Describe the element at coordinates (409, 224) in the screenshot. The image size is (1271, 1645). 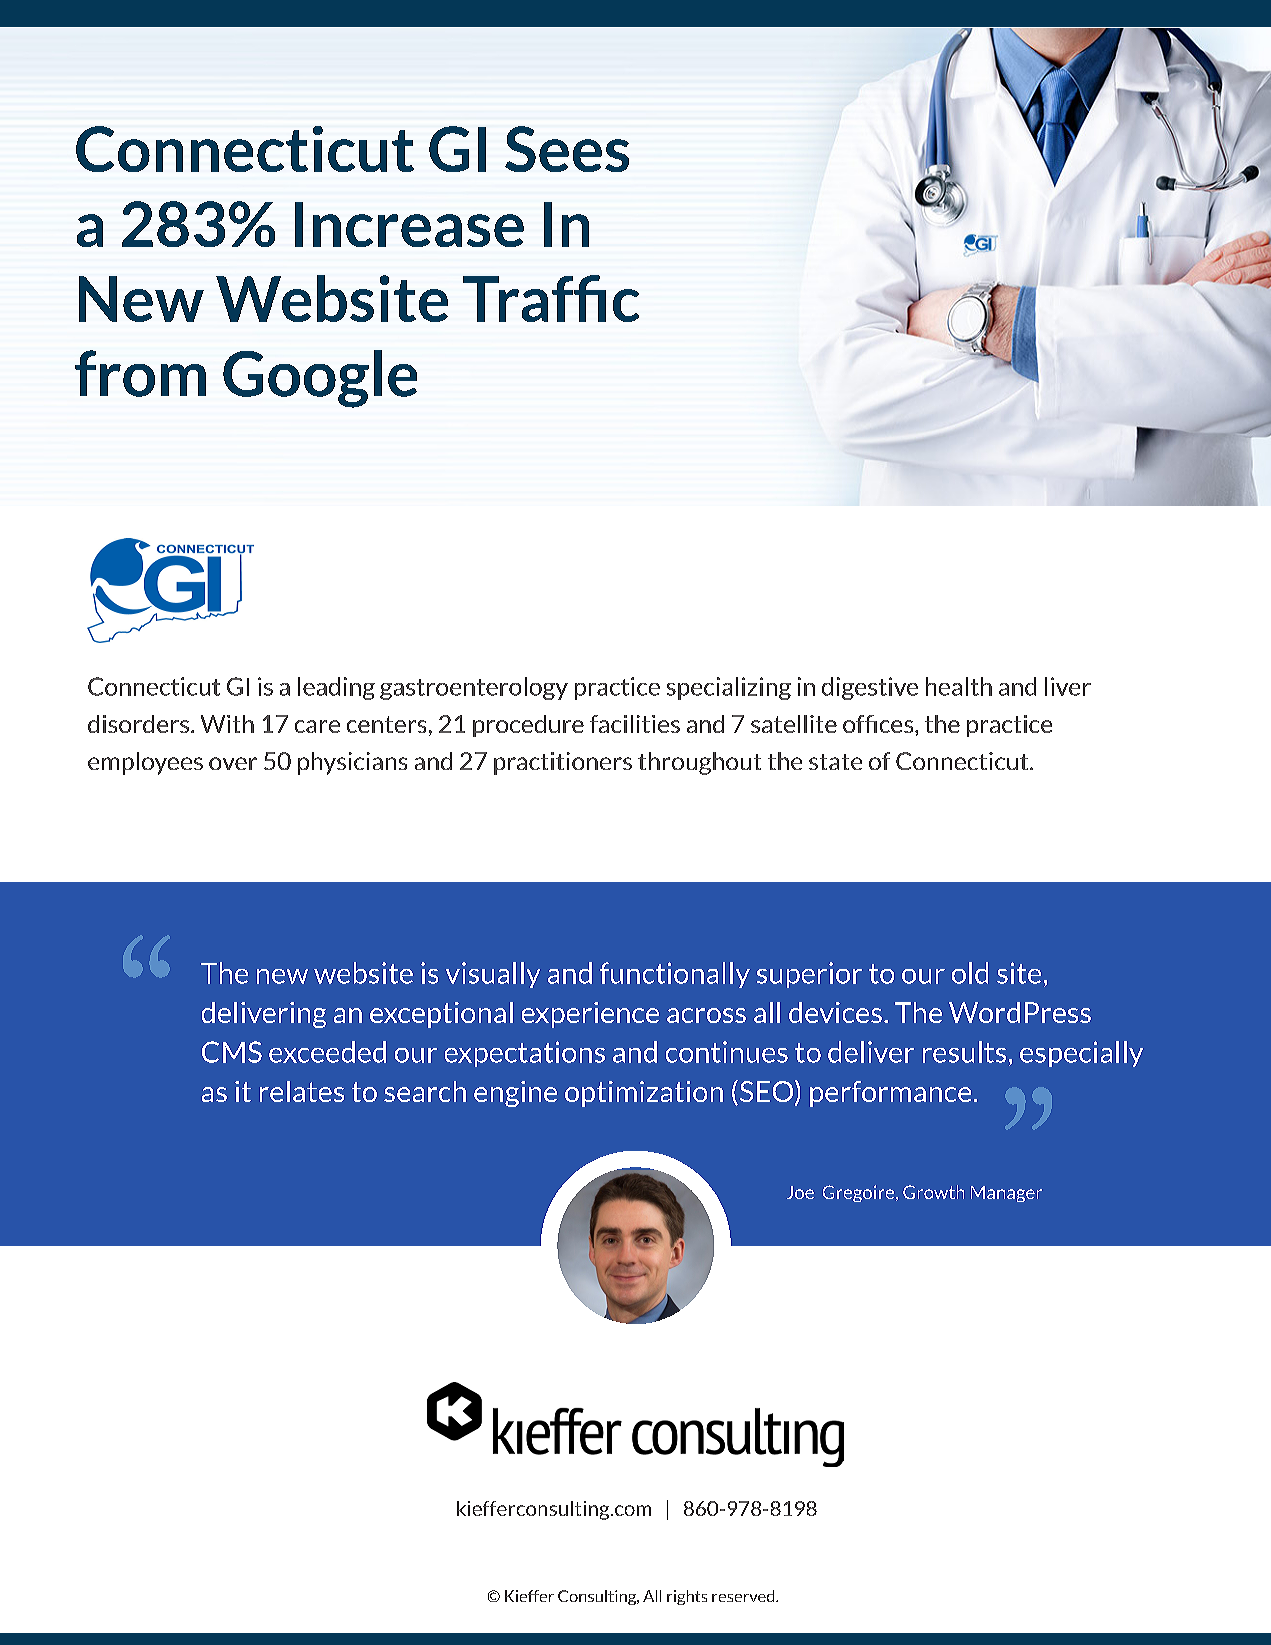
I see `Increase` at that location.
